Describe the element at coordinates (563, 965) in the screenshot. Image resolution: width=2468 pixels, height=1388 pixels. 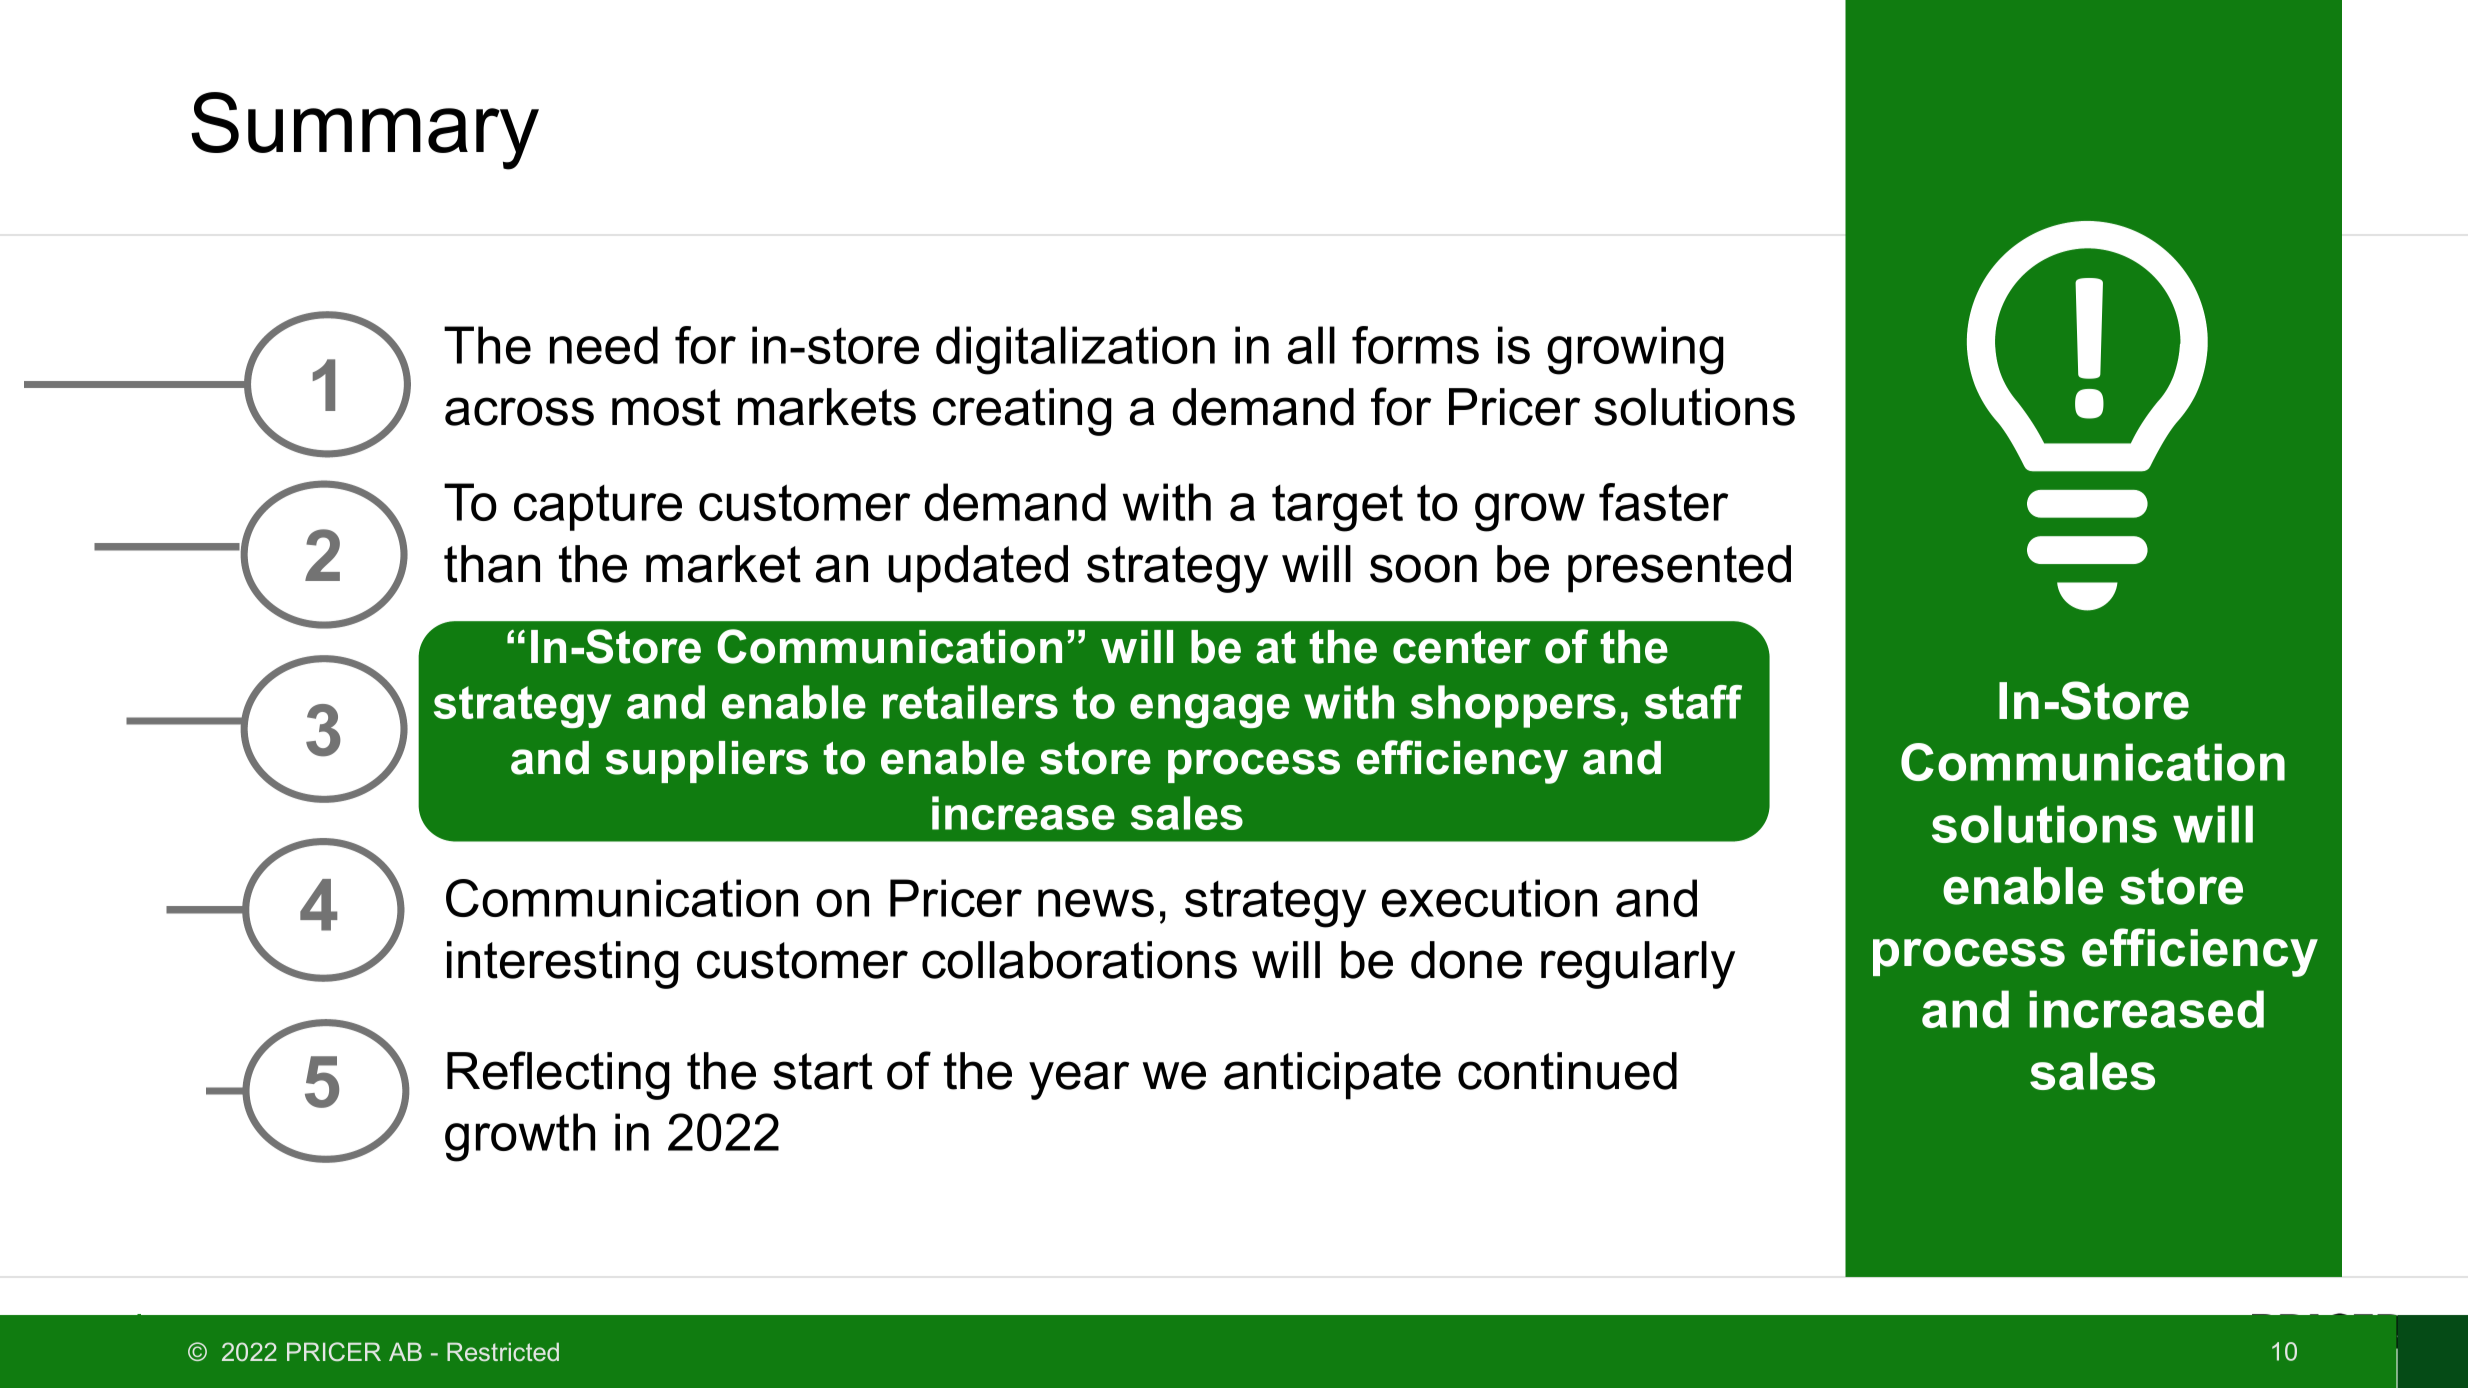
I see `interesting` at that location.
